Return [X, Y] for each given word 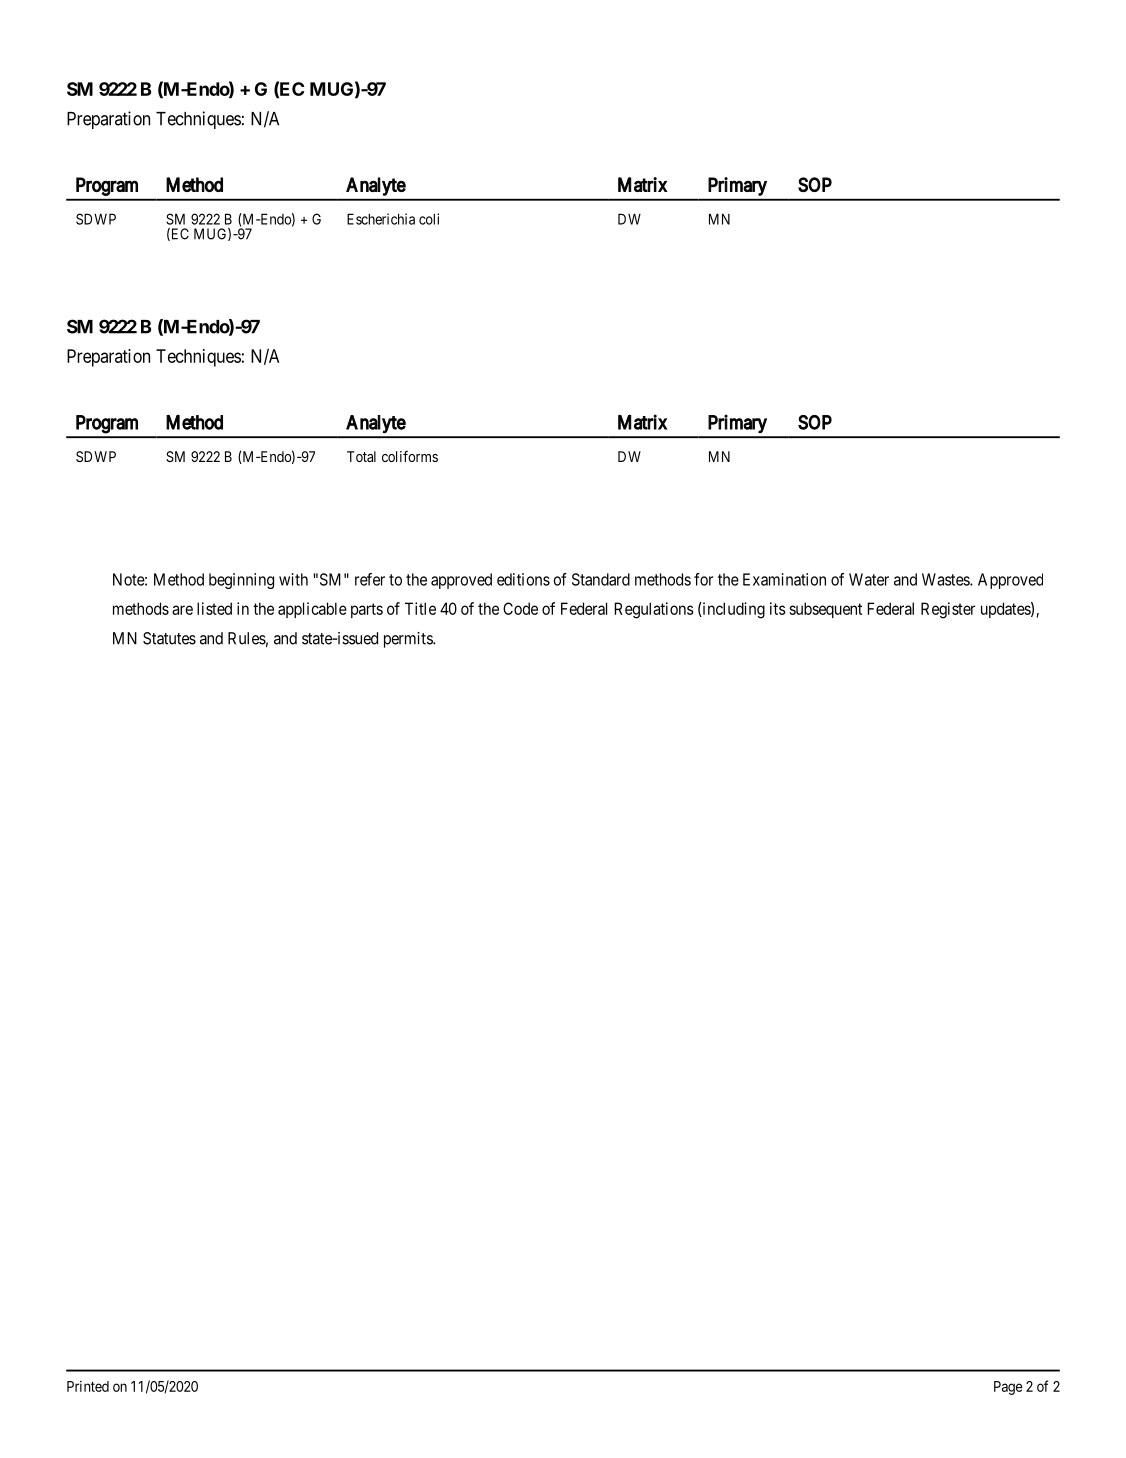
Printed [88, 1386]
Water [869, 579]
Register [948, 610]
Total [361, 456]
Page [1008, 1388]
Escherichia [381, 219]
